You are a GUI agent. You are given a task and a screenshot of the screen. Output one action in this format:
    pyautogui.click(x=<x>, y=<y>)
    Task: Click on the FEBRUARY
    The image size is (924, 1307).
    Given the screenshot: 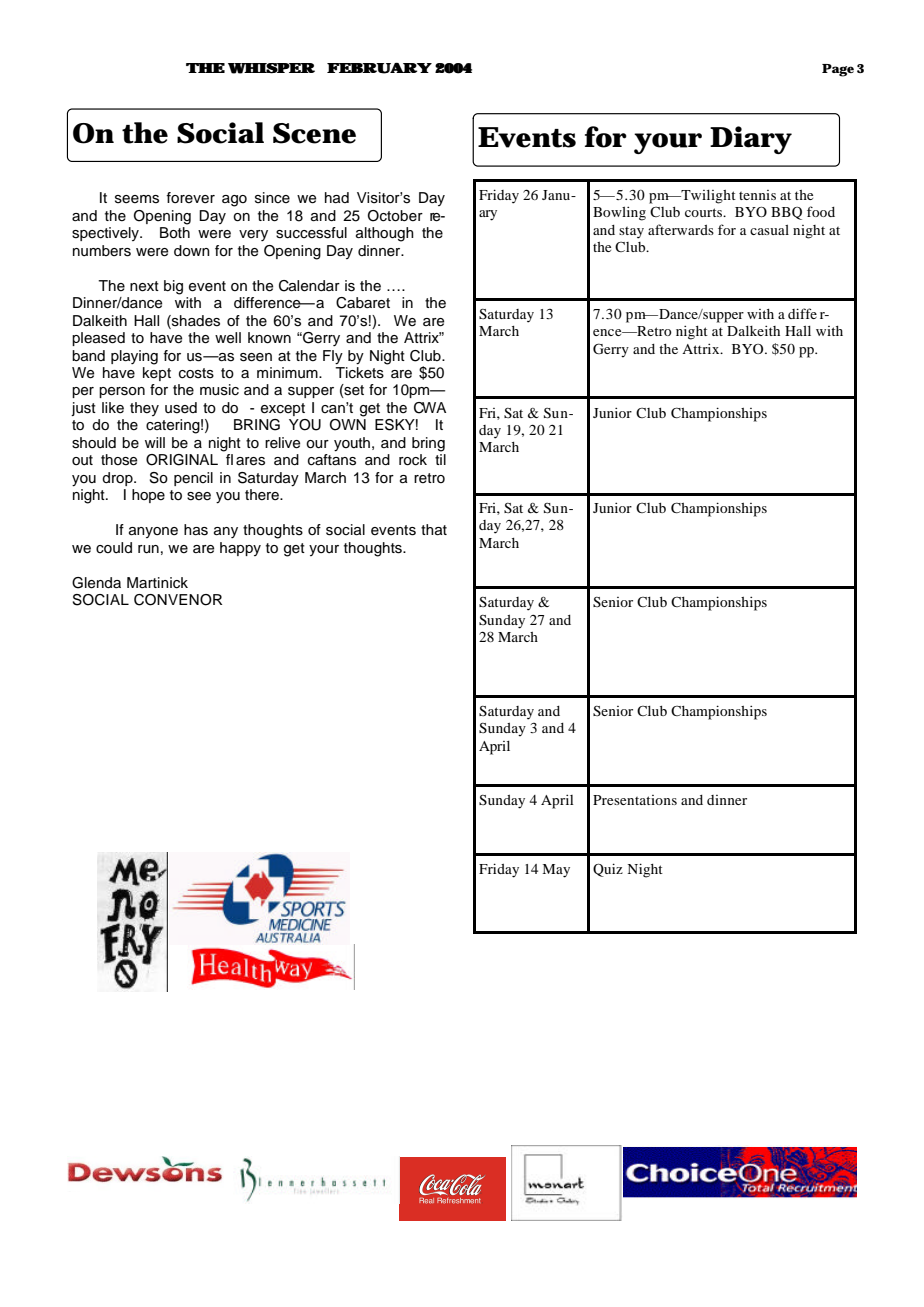 What is the action you would take?
    pyautogui.click(x=379, y=68)
